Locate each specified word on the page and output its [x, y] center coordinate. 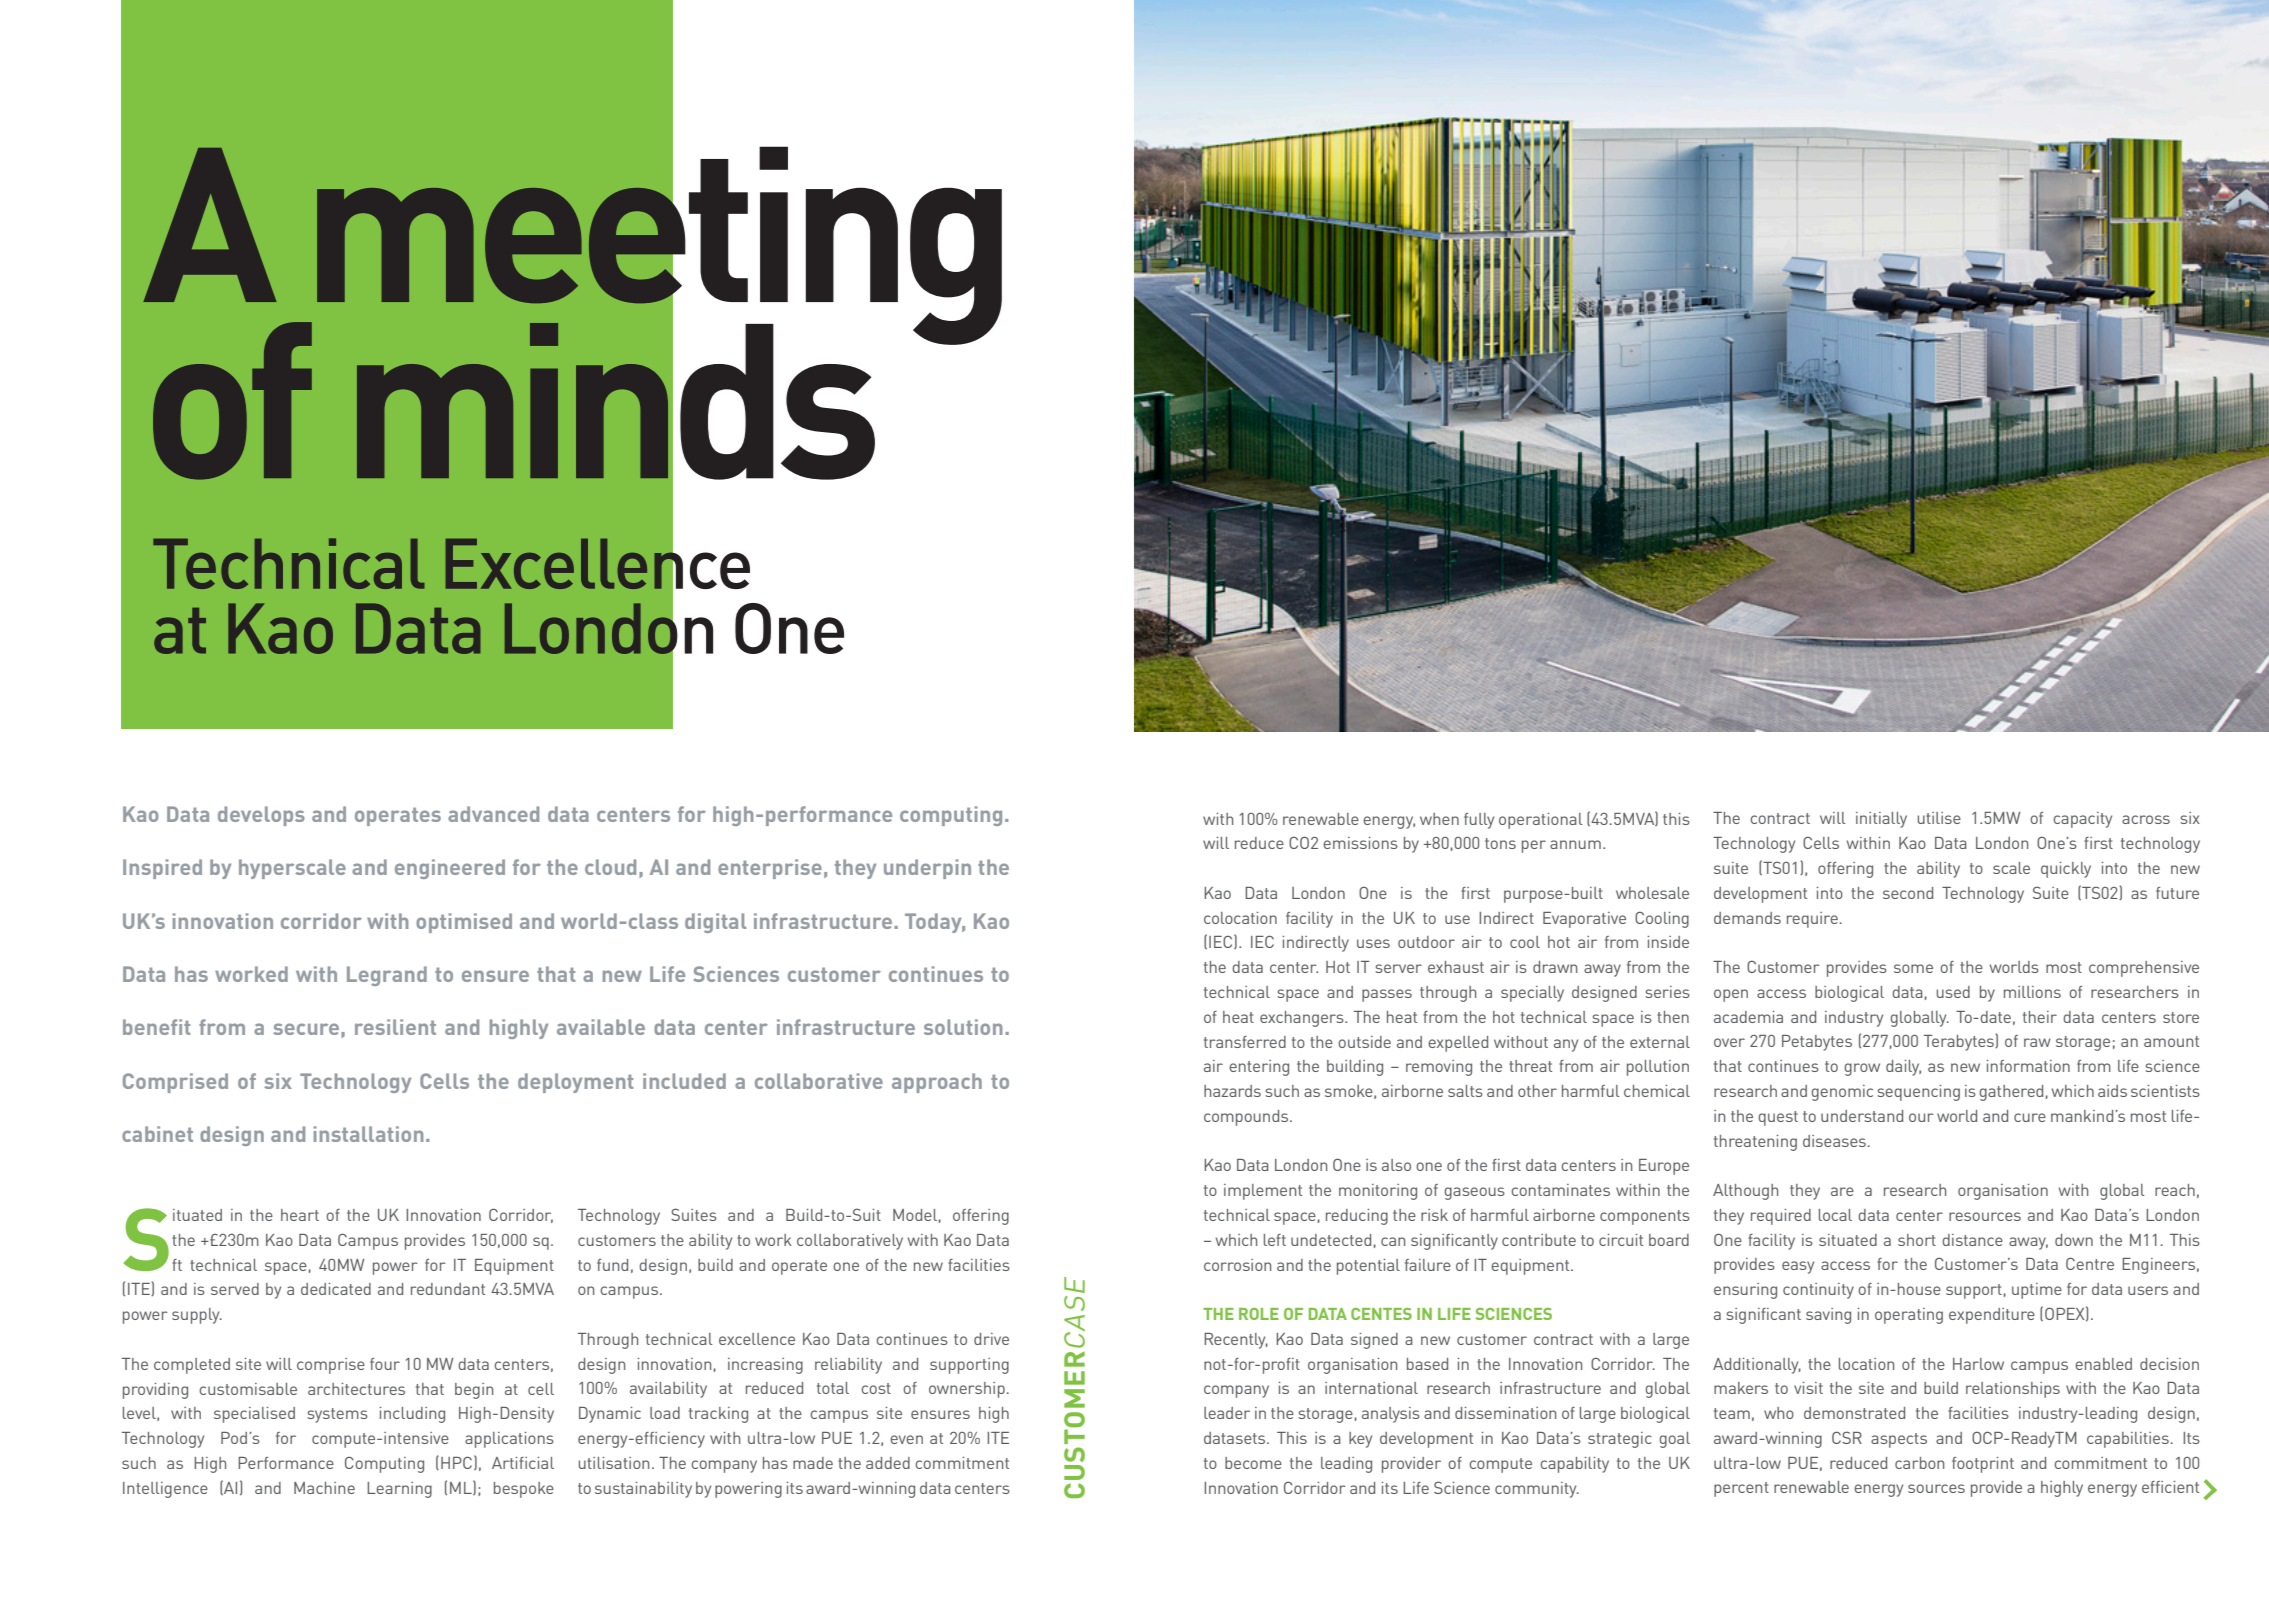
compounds [1247, 1118]
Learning [399, 1490]
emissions [1360, 843]
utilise [1939, 818]
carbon [1919, 1463]
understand [1862, 1116]
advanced [493, 814]
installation [368, 1134]
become [1253, 1463]
